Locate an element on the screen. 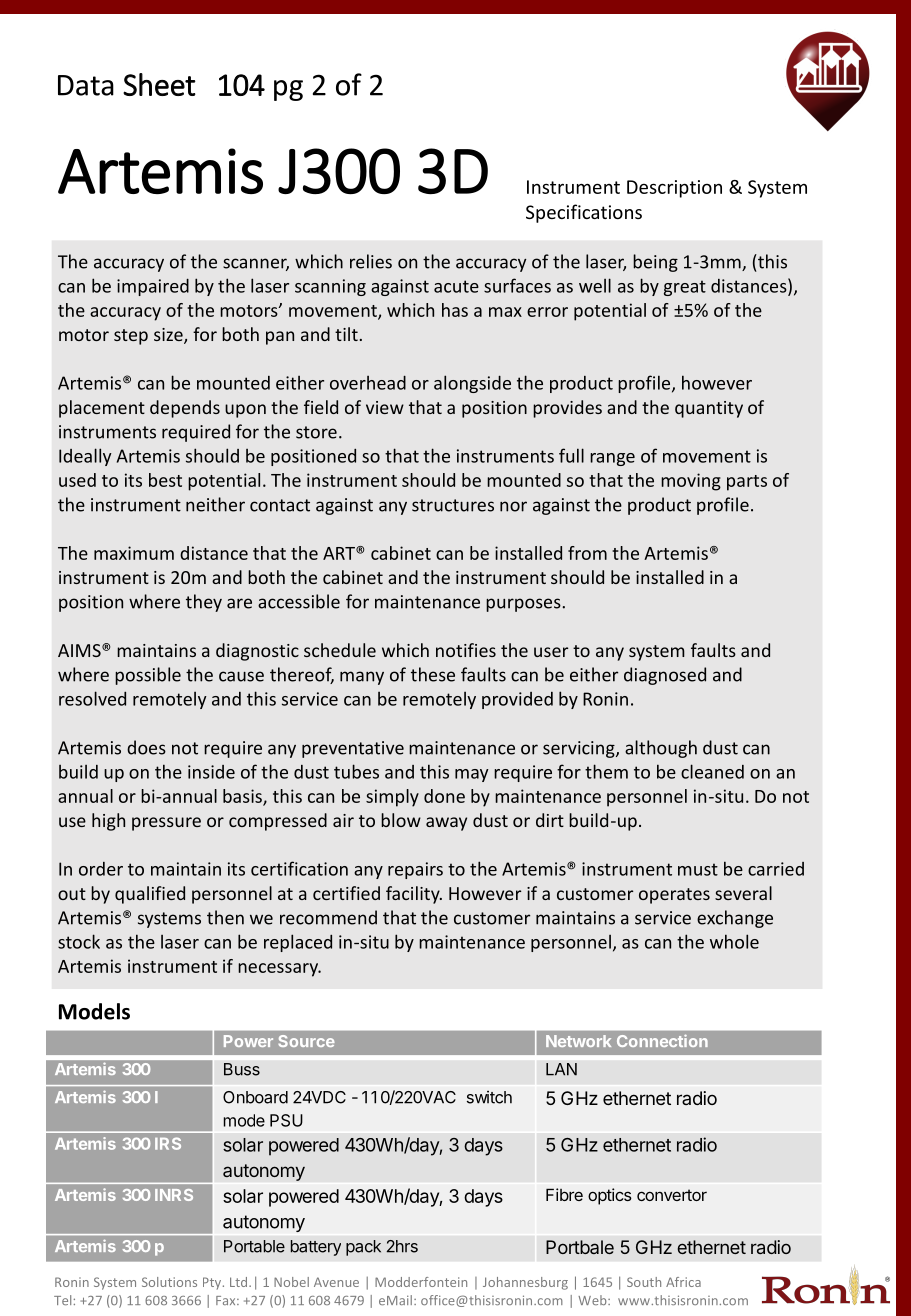 The height and width of the screenshot is (1316, 911). Description is located at coordinates (674, 189).
